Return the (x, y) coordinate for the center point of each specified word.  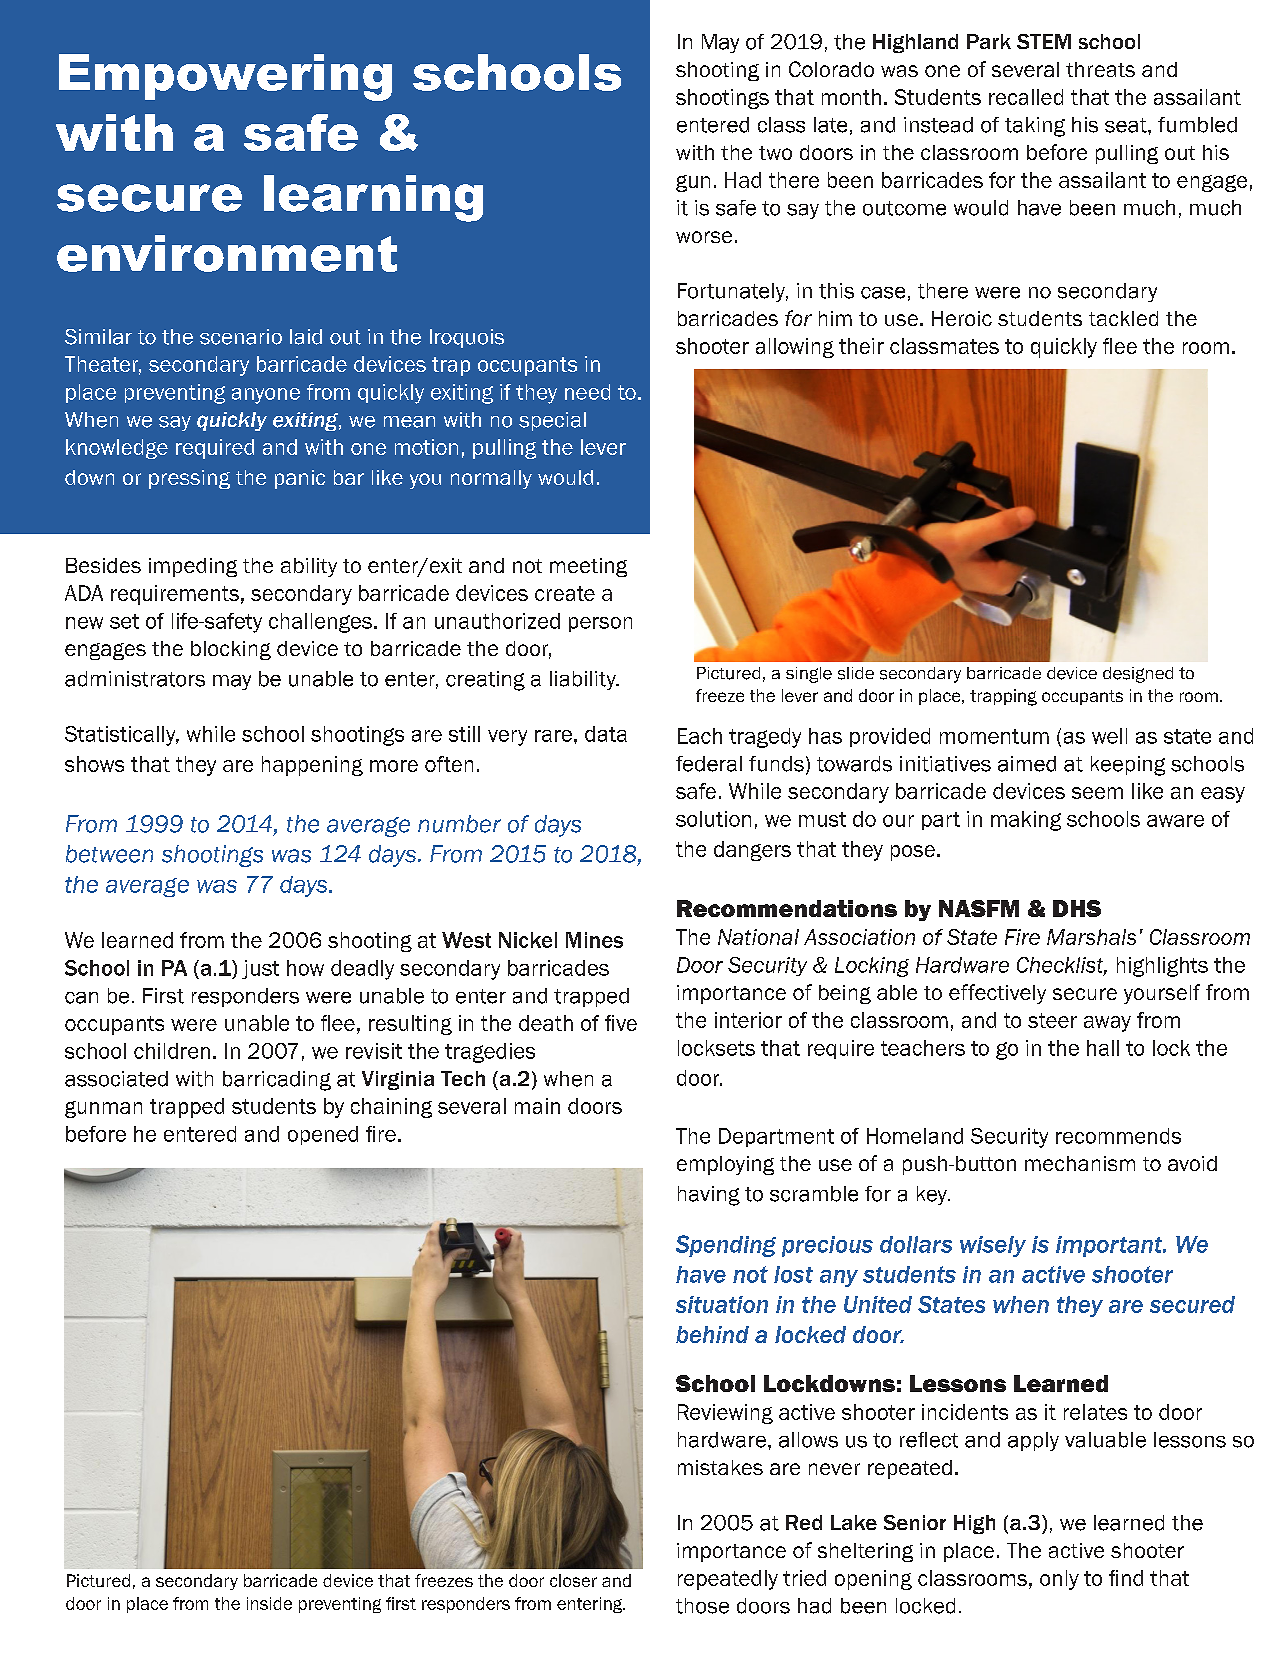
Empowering (225, 77)
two (775, 153)
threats (1100, 69)
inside (269, 1603)
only (1059, 1580)
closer (573, 1580)
